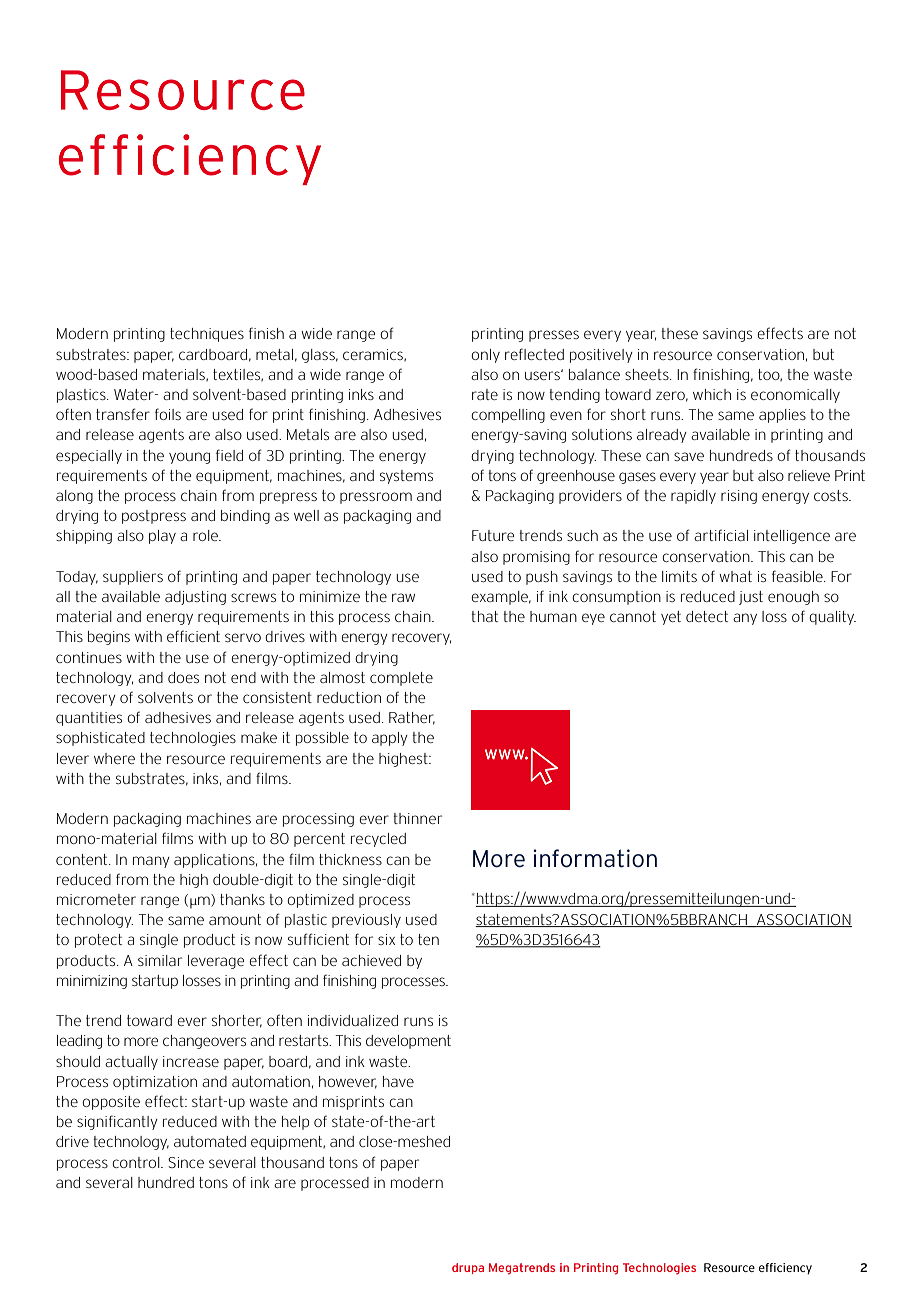 This document has height=1308, width=924. Describe the element at coordinates (207, 335) in the document. I see `techniques` at that location.
